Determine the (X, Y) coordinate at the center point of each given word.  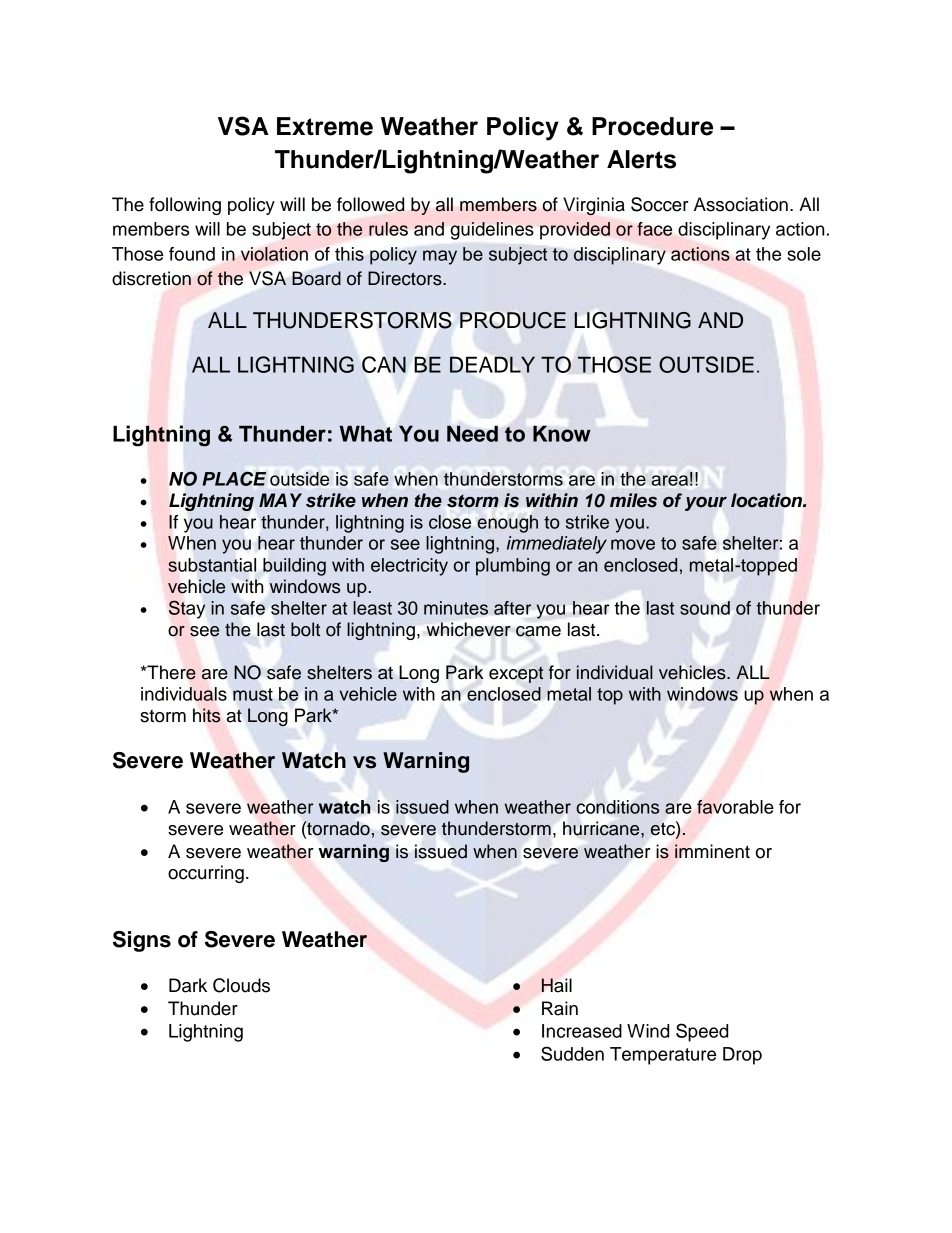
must (253, 694)
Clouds (241, 985)
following (185, 206)
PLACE (234, 479)
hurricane (602, 828)
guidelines (492, 231)
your (706, 504)
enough (507, 524)
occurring (206, 874)
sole (804, 254)
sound (705, 608)
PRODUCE (513, 320)
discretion (151, 278)
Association (741, 204)
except (516, 674)
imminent (712, 851)
